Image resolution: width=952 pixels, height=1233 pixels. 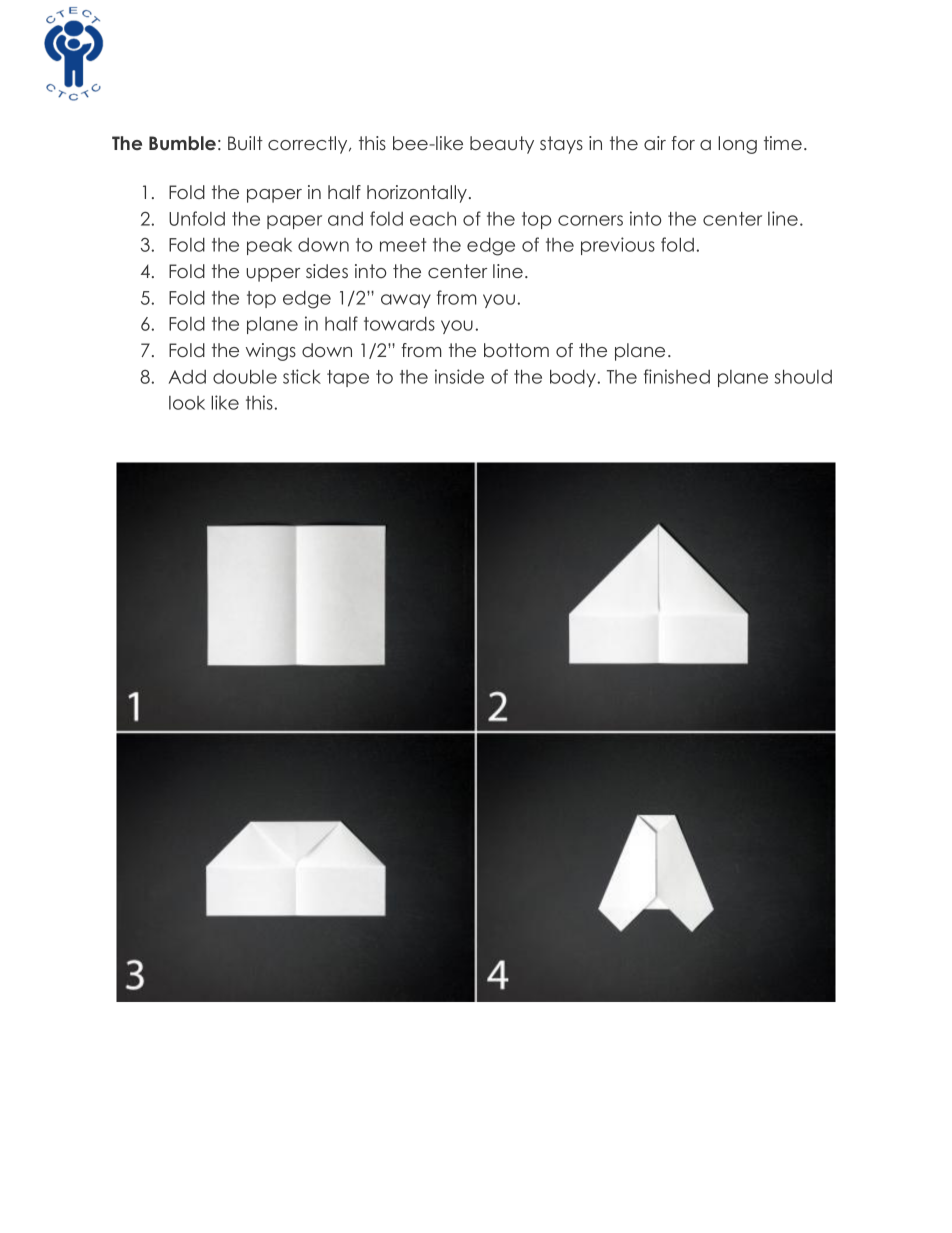 I want to click on previous, so click(x=618, y=246).
